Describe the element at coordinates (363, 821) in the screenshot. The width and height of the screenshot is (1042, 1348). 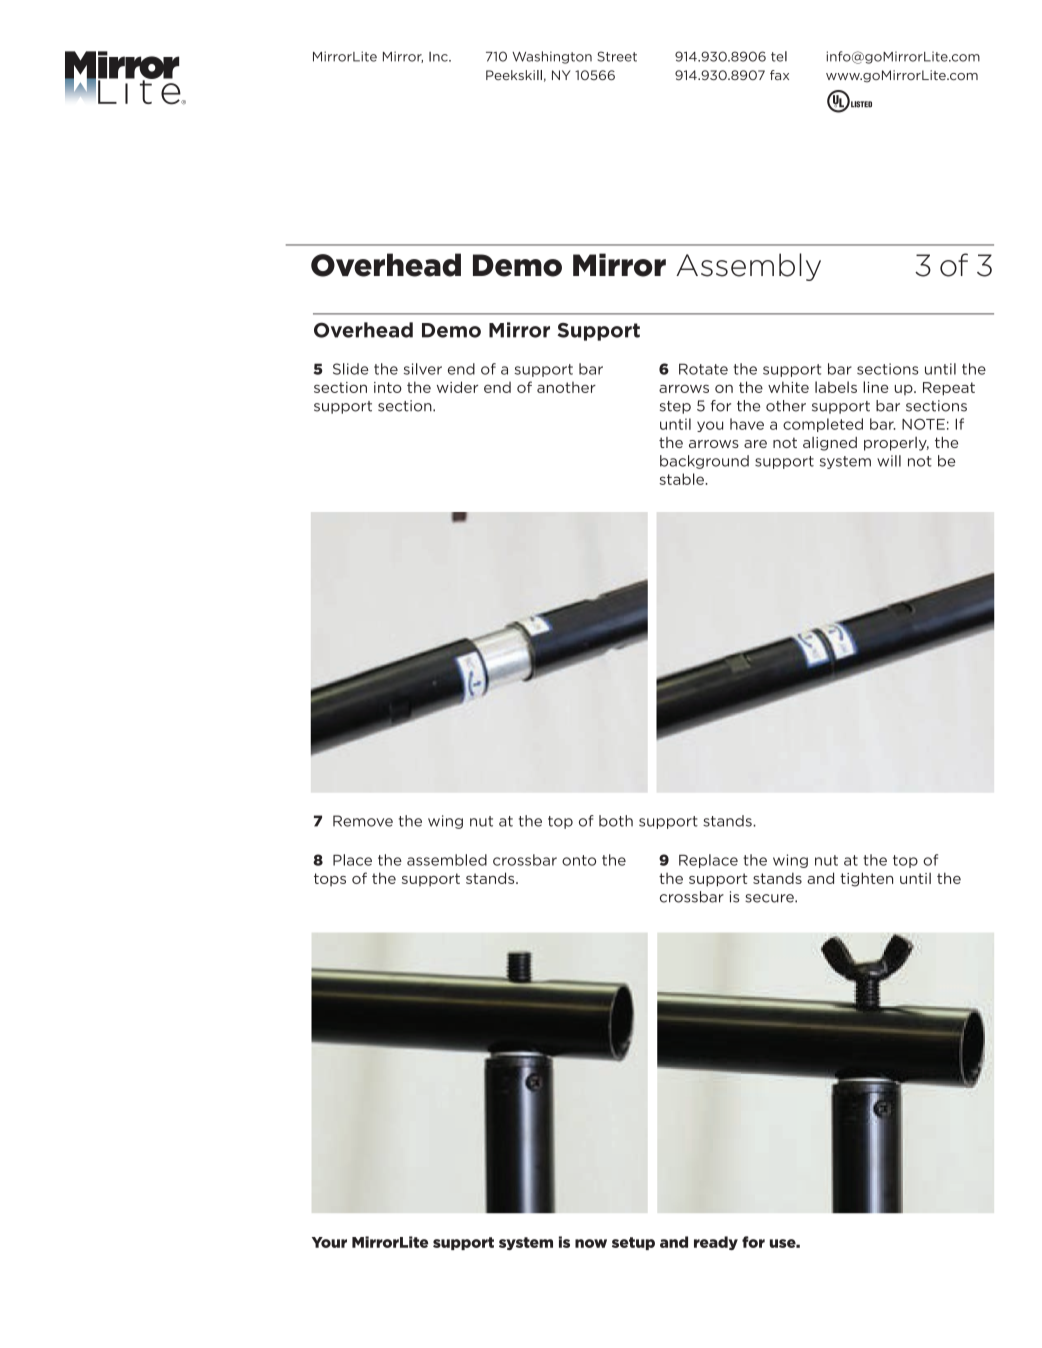
I see `Remove` at that location.
